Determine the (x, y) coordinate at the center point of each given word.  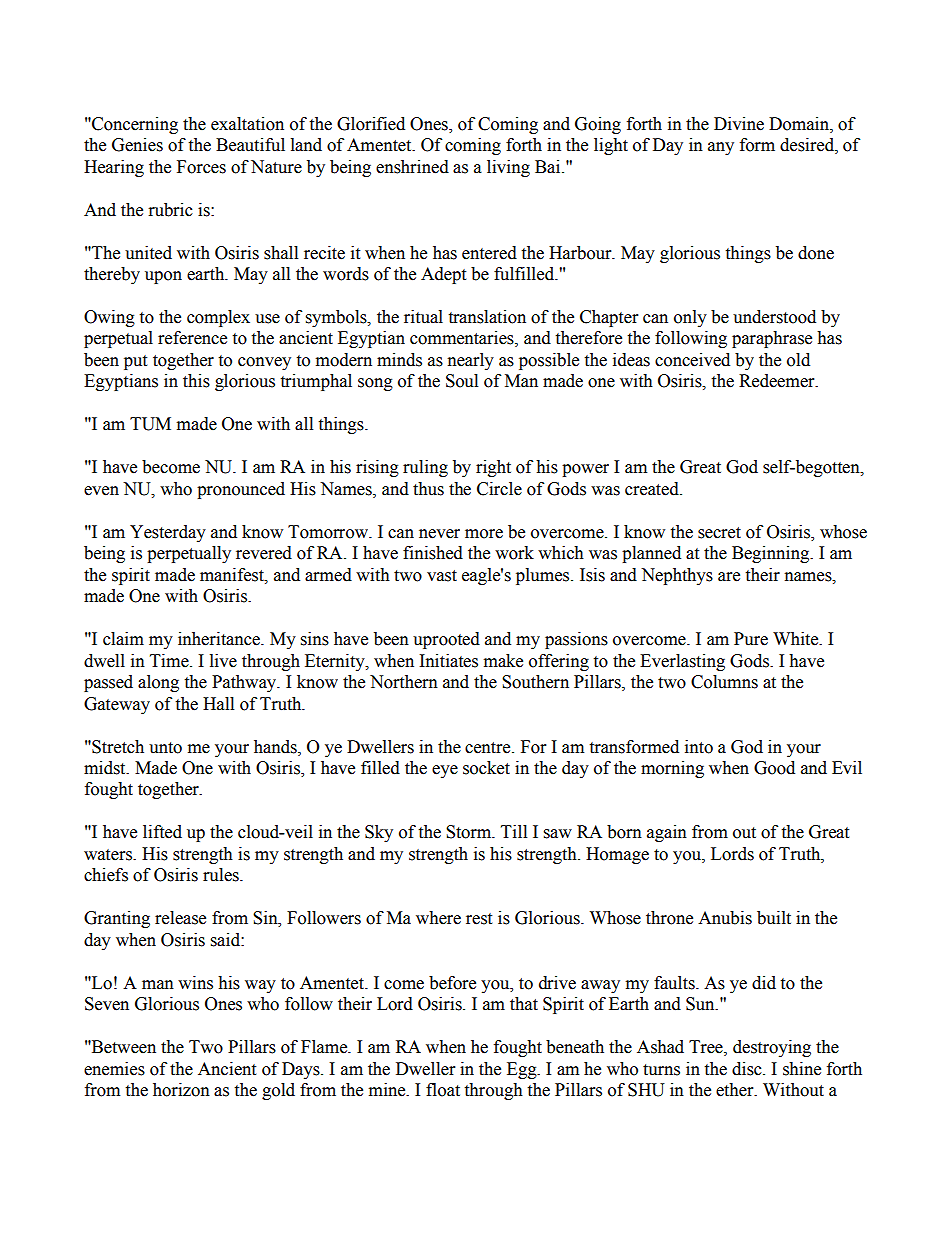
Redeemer (778, 381)
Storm (470, 832)
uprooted (446, 640)
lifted (162, 832)
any (721, 148)
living (508, 168)
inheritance (220, 639)
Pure (751, 639)
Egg (523, 1070)
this (196, 381)
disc (748, 1069)
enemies (114, 1069)
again (667, 833)
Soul (462, 381)
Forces (201, 167)
